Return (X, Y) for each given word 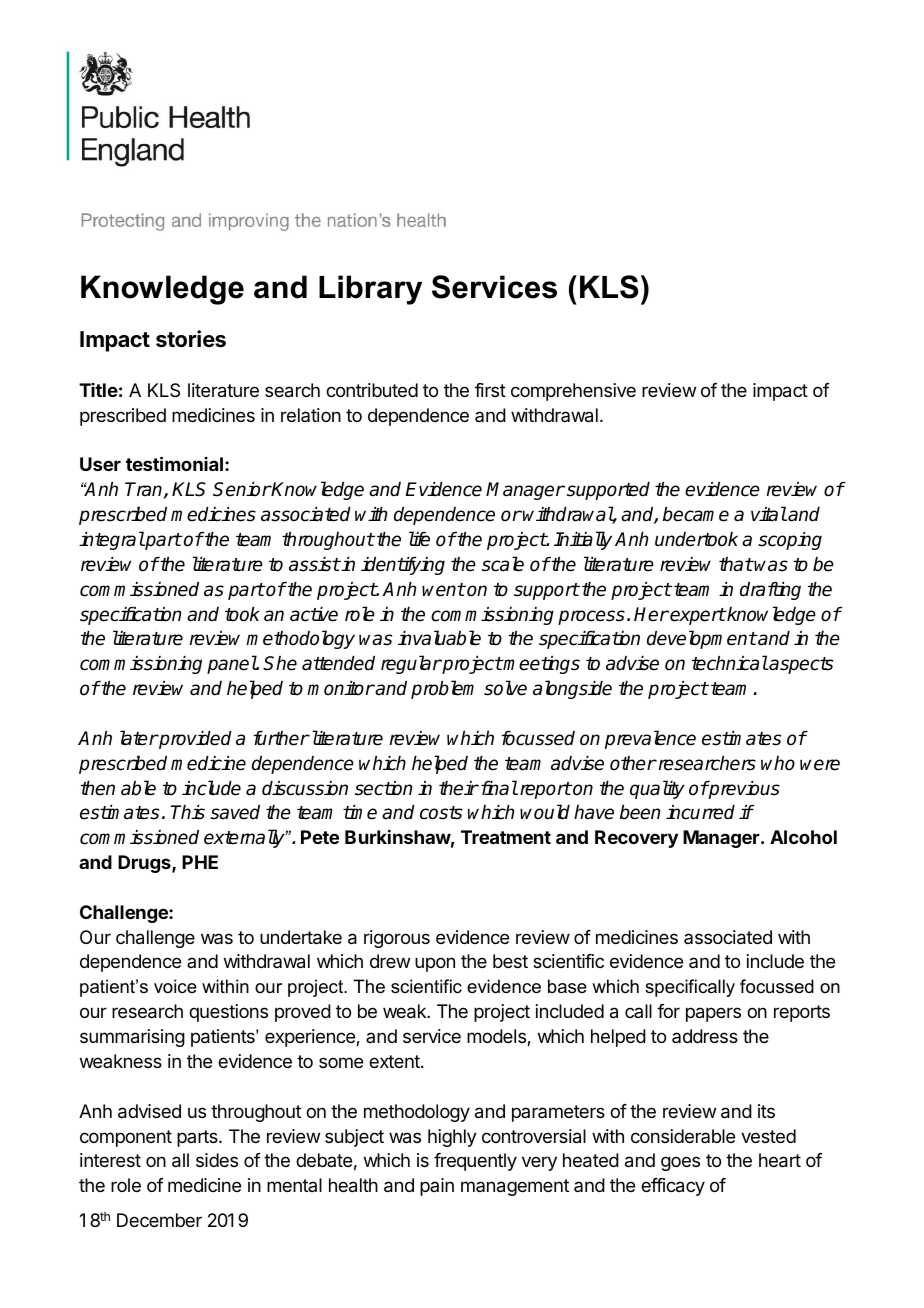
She (280, 663)
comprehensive (573, 392)
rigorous (397, 939)
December (159, 1220)
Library (370, 290)
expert (698, 616)
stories (191, 339)
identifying (403, 566)
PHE (200, 862)
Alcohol (803, 837)
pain (437, 1187)
